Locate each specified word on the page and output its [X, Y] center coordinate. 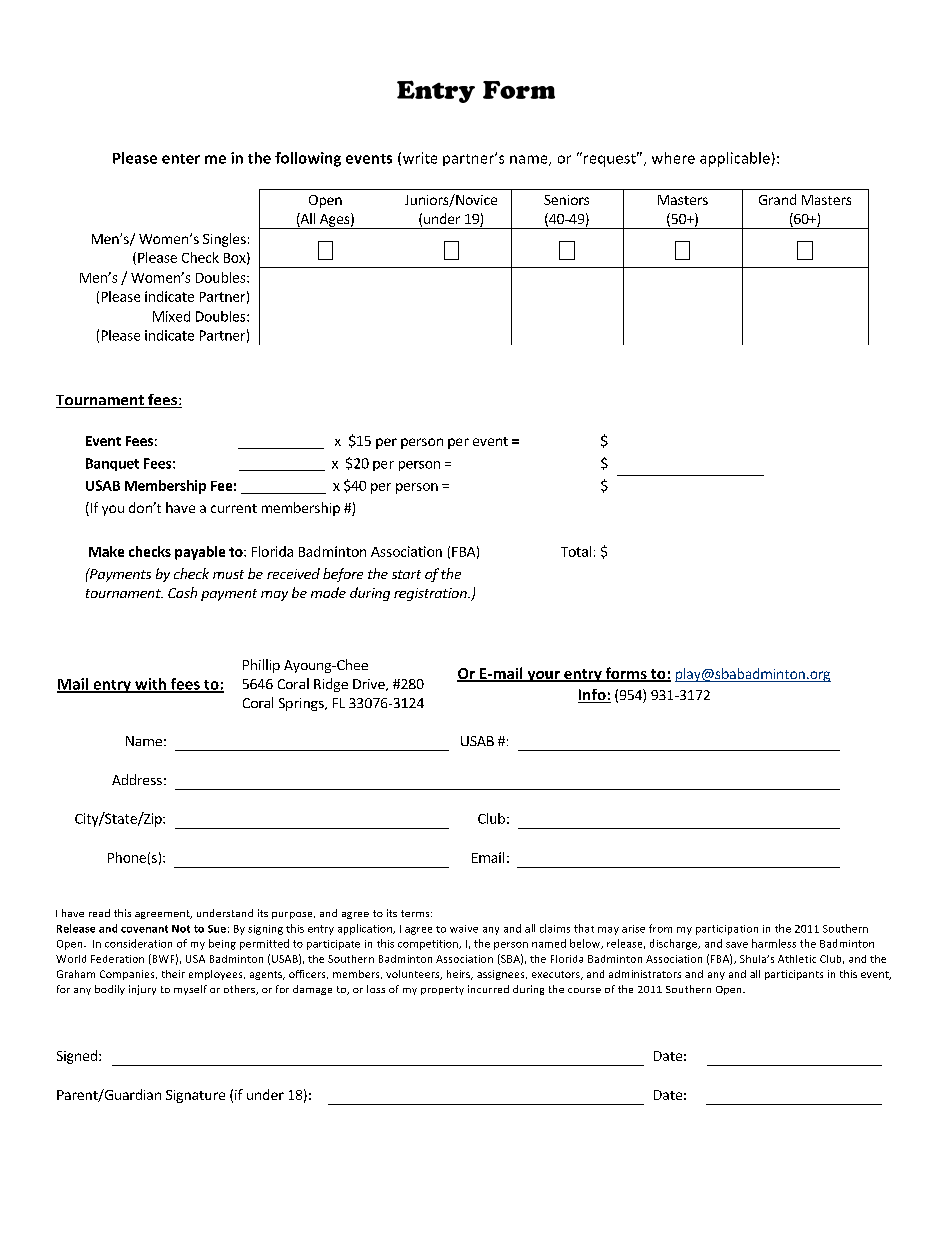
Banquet [112, 464]
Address [137, 779]
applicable [735, 159]
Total [576, 551]
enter [181, 159]
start [406, 574]
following [308, 159]
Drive [370, 685]
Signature [195, 1096]
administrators [645, 974]
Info [593, 696]
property [442, 990]
